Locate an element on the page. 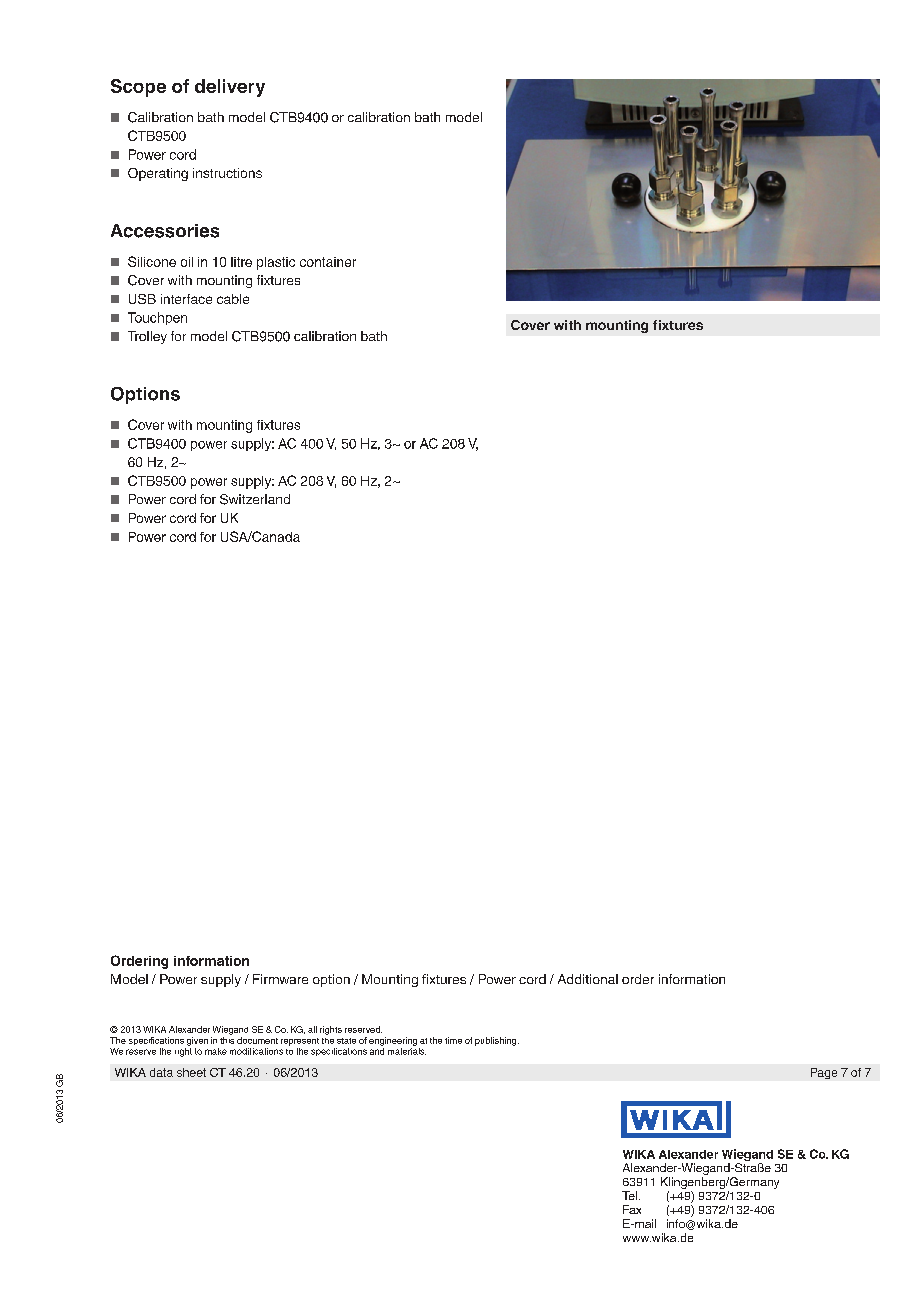 The width and height of the document is (924, 1308). Tel is located at coordinates (629, 1195).
